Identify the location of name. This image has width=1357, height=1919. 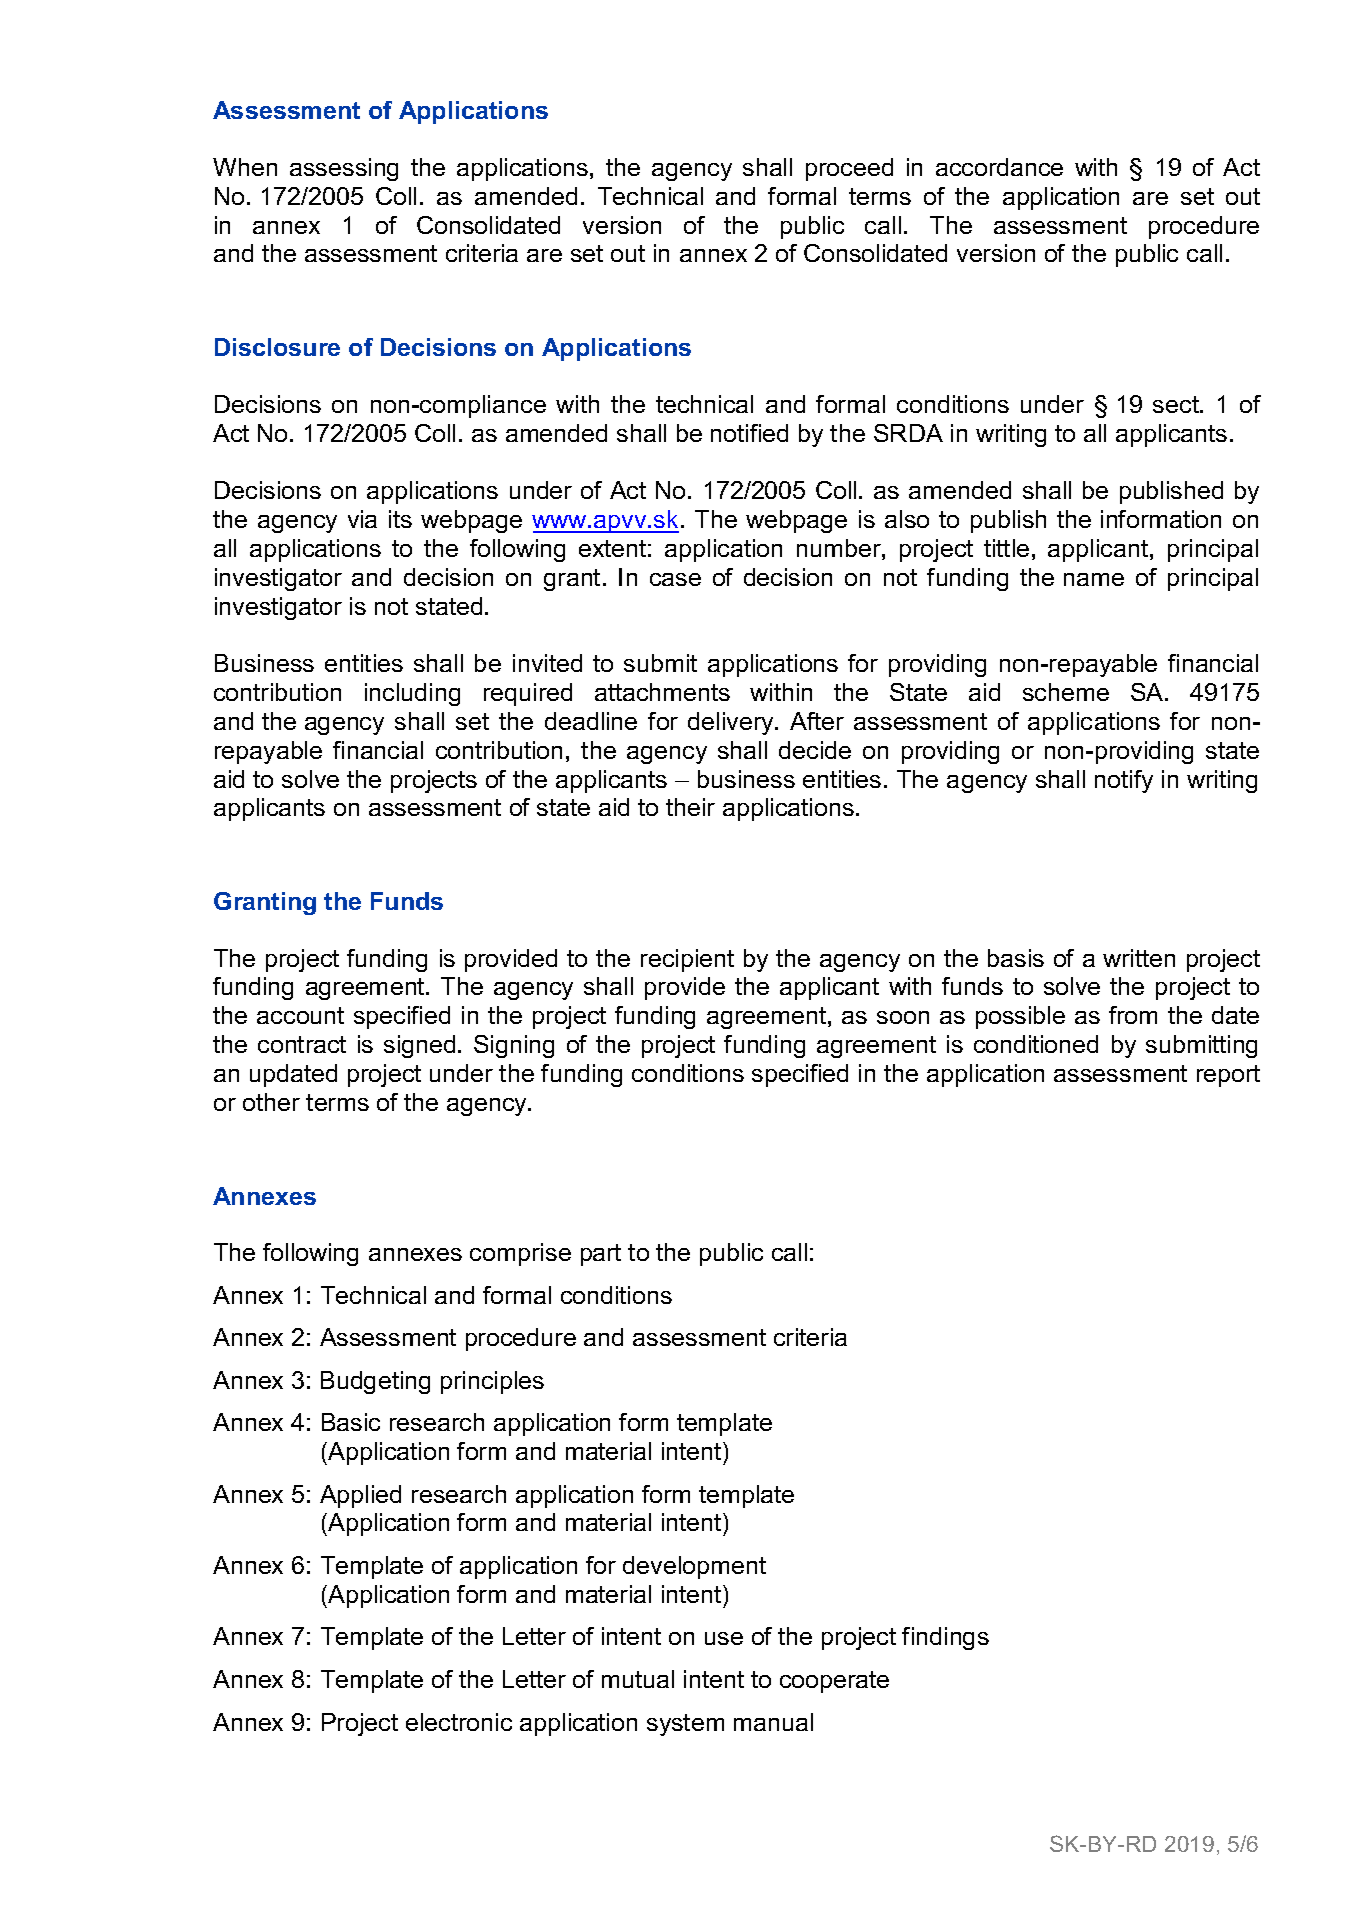
(1094, 579).
